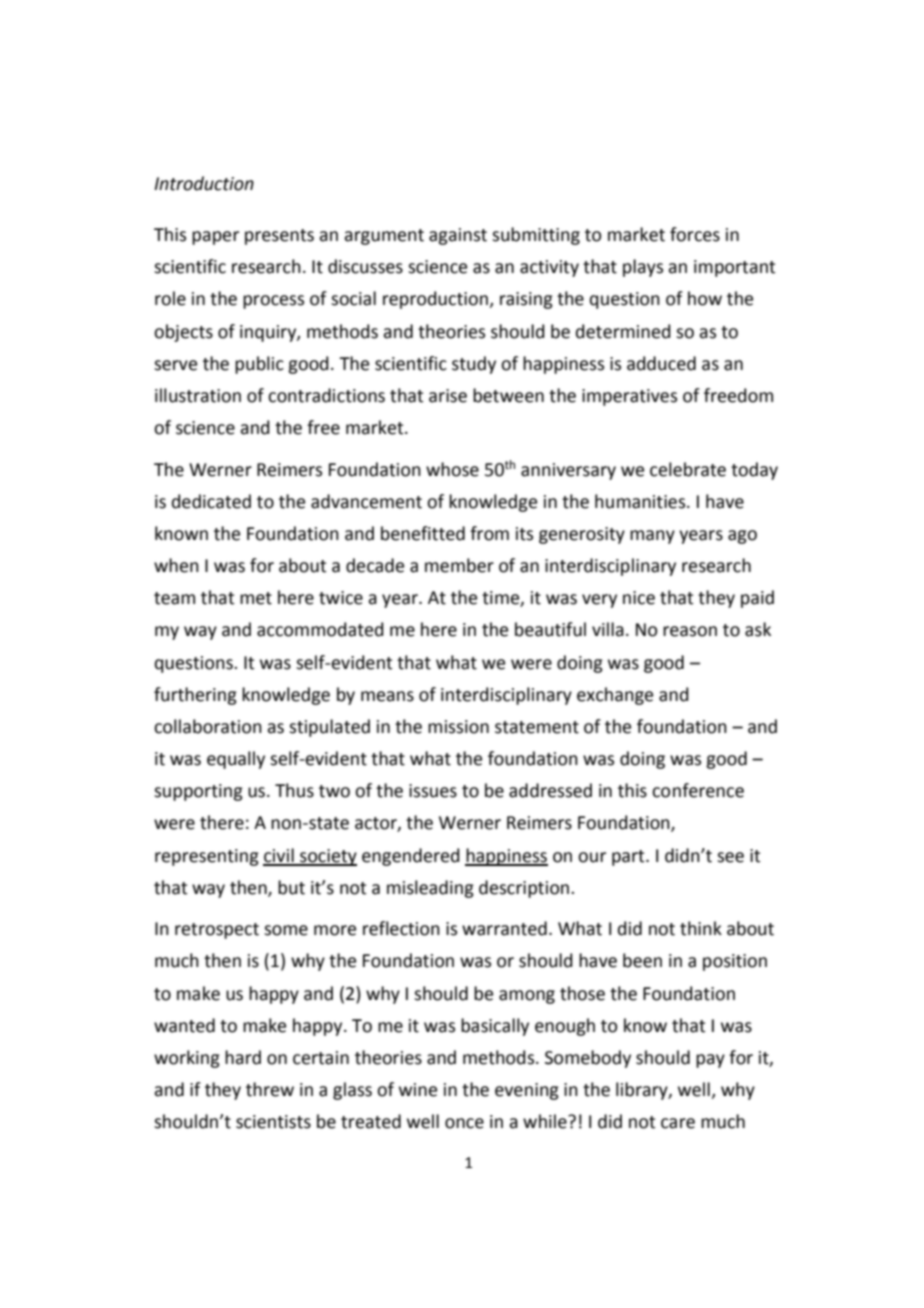 This screenshot has height=1308, width=924. Describe the element at coordinates (688, 469) in the screenshot. I see `celebrate` at that location.
